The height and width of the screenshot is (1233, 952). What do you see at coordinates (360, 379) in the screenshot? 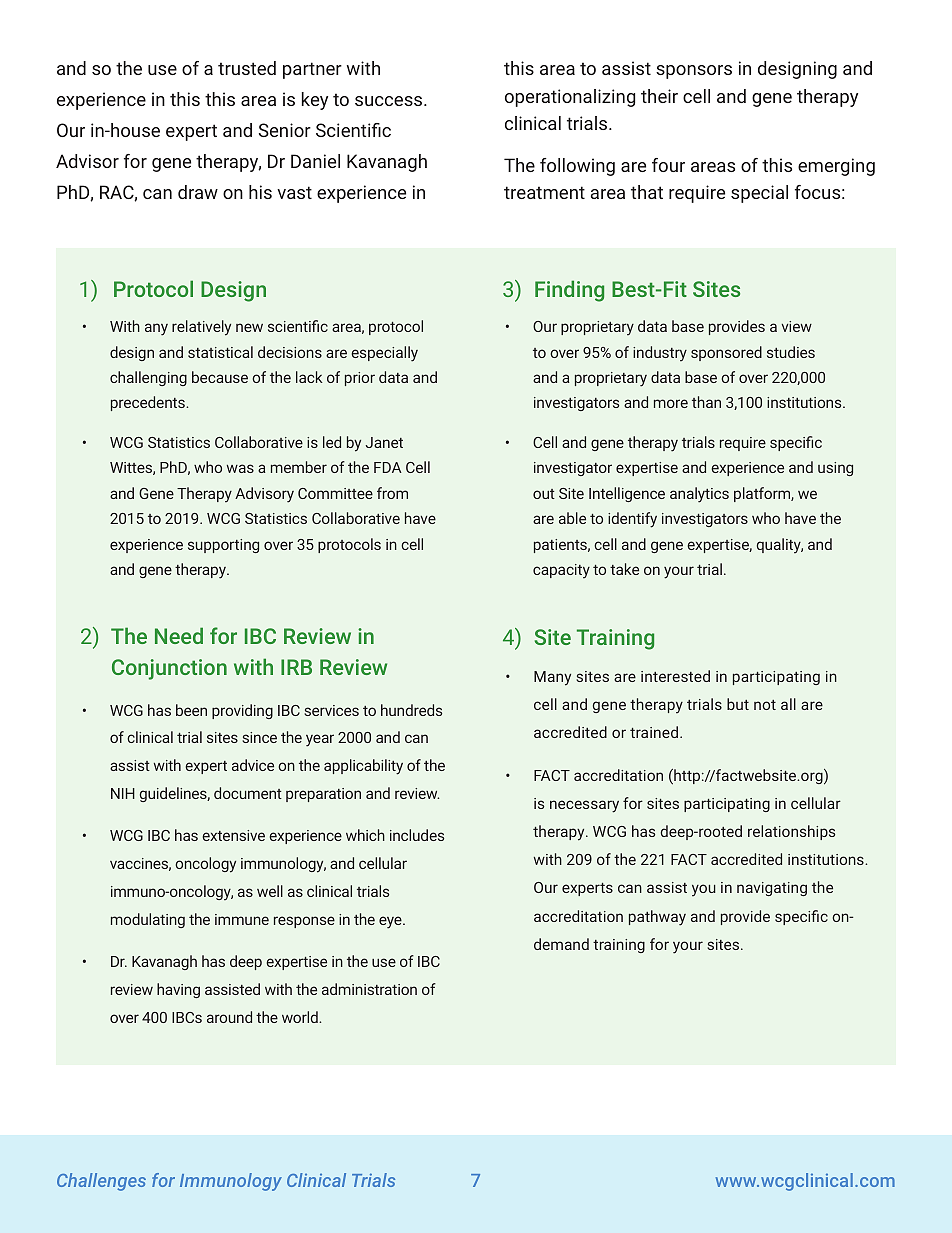
I see `prior` at bounding box center [360, 379].
